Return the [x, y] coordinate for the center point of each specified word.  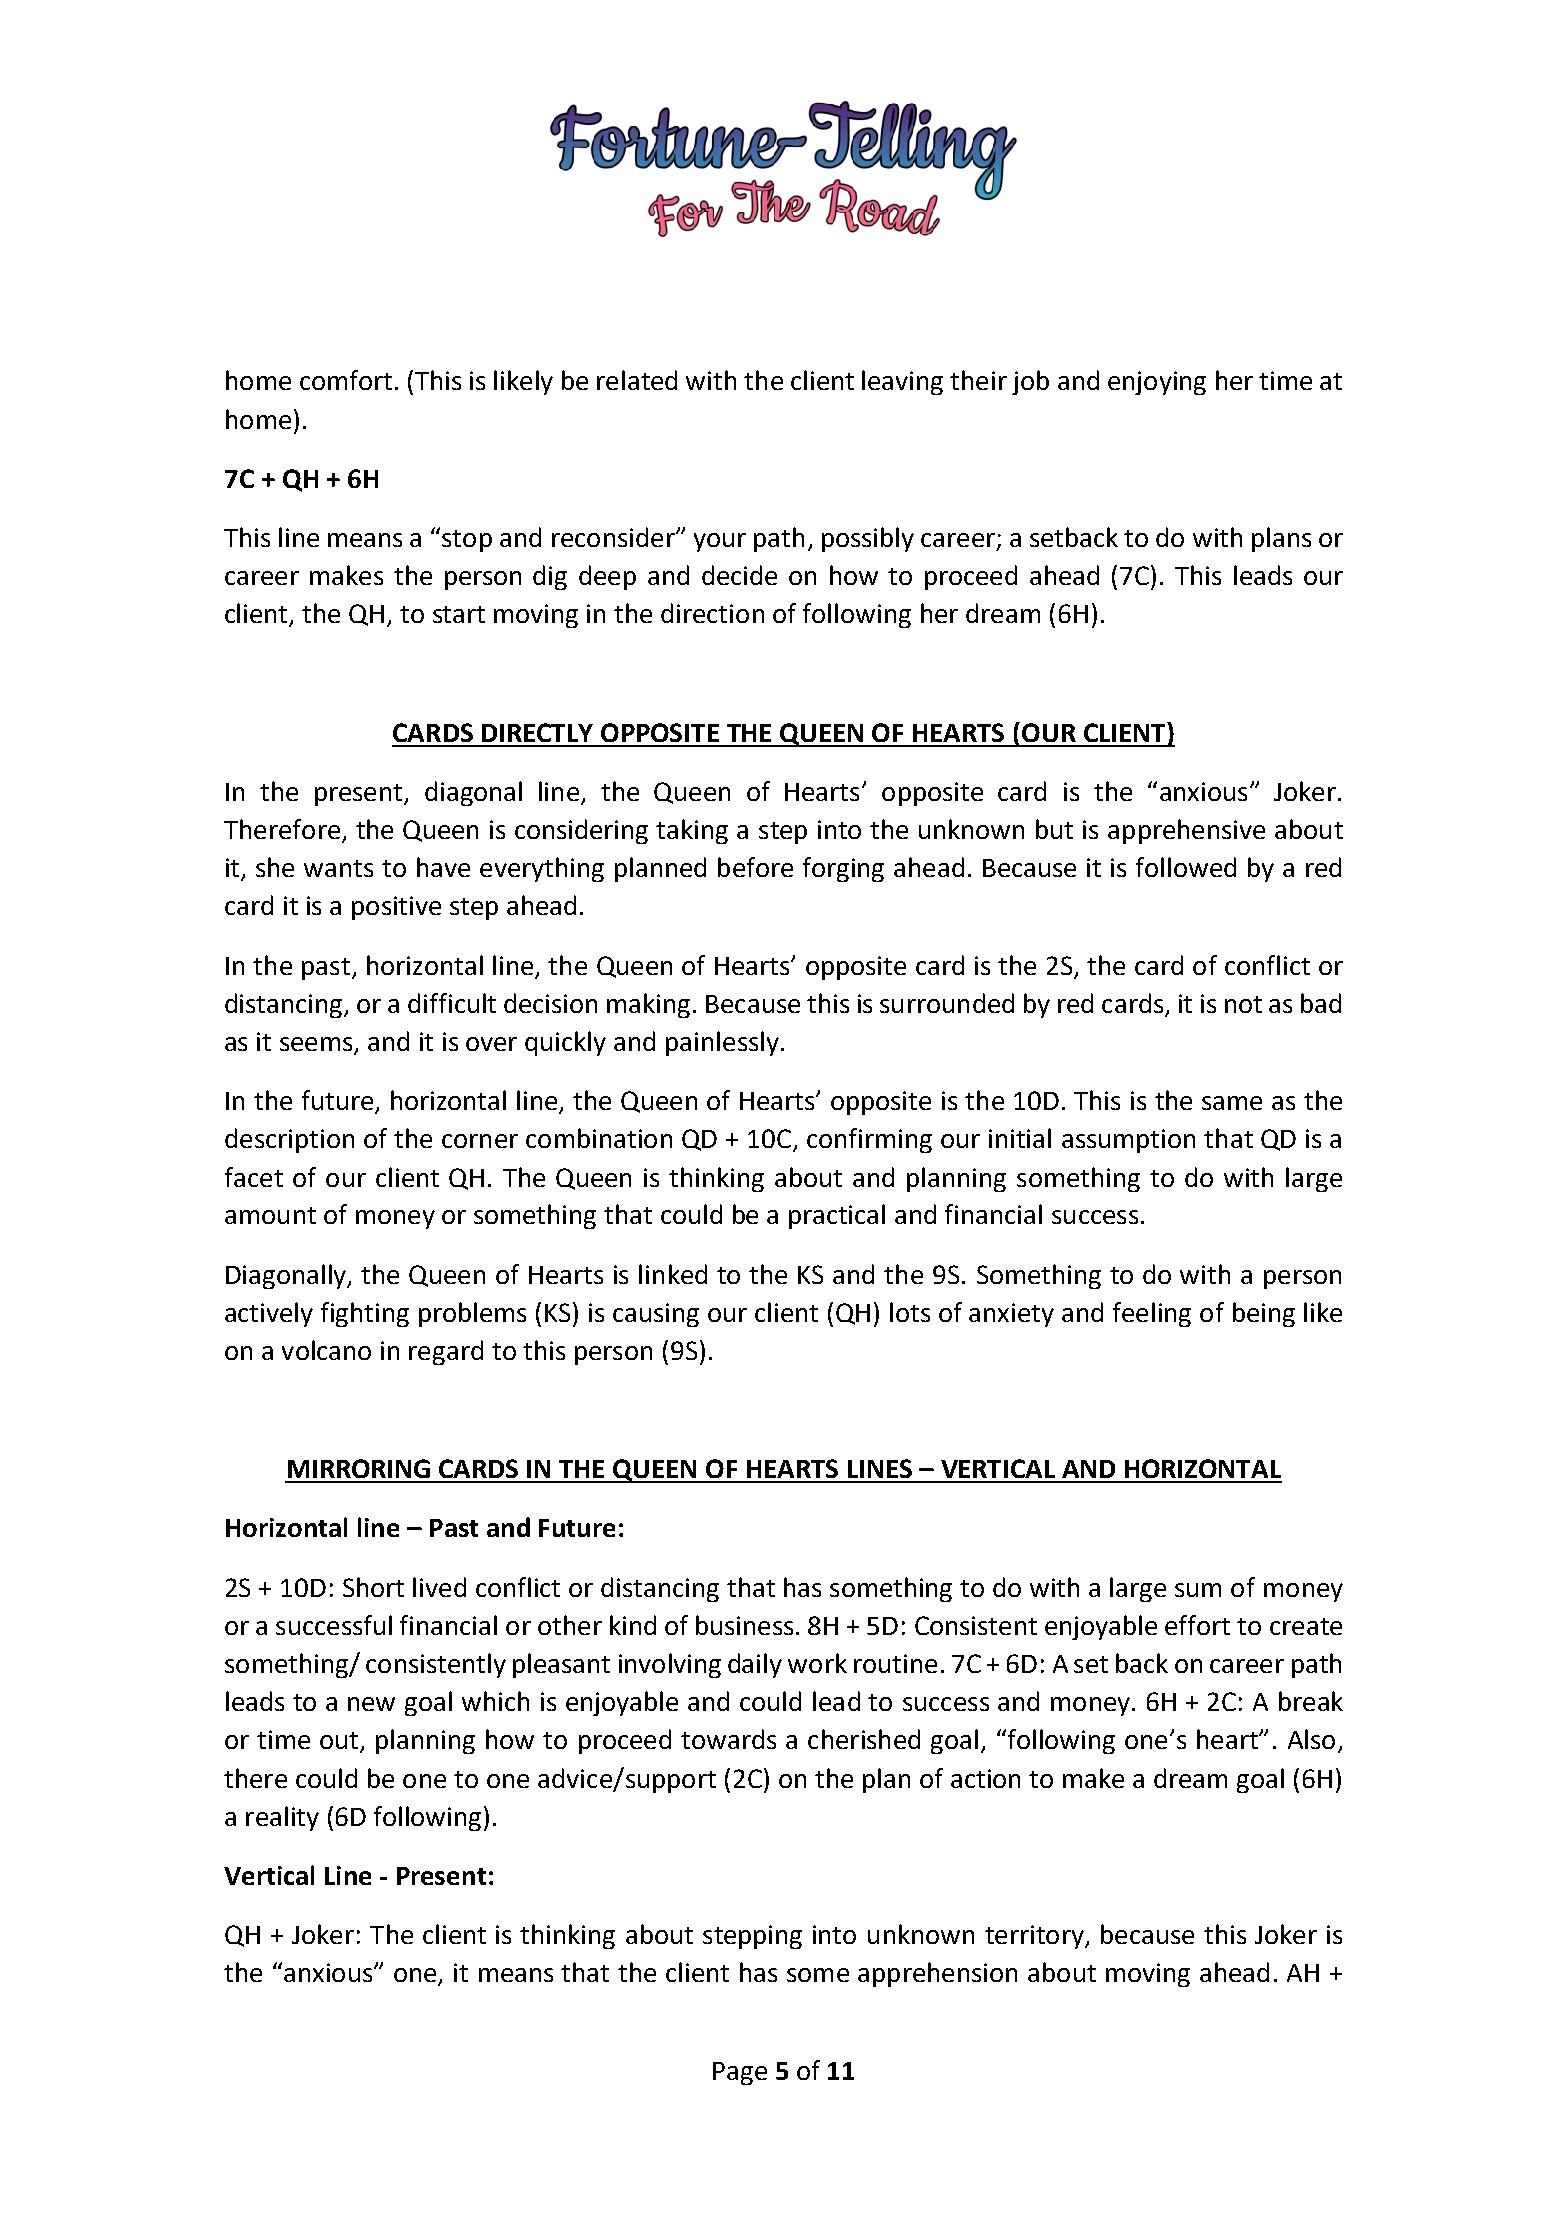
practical [837, 1216]
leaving [902, 382]
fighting [365, 1314]
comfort [346, 380]
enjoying [1157, 383]
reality [282, 1818]
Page [740, 2073]
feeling [1152, 1314]
